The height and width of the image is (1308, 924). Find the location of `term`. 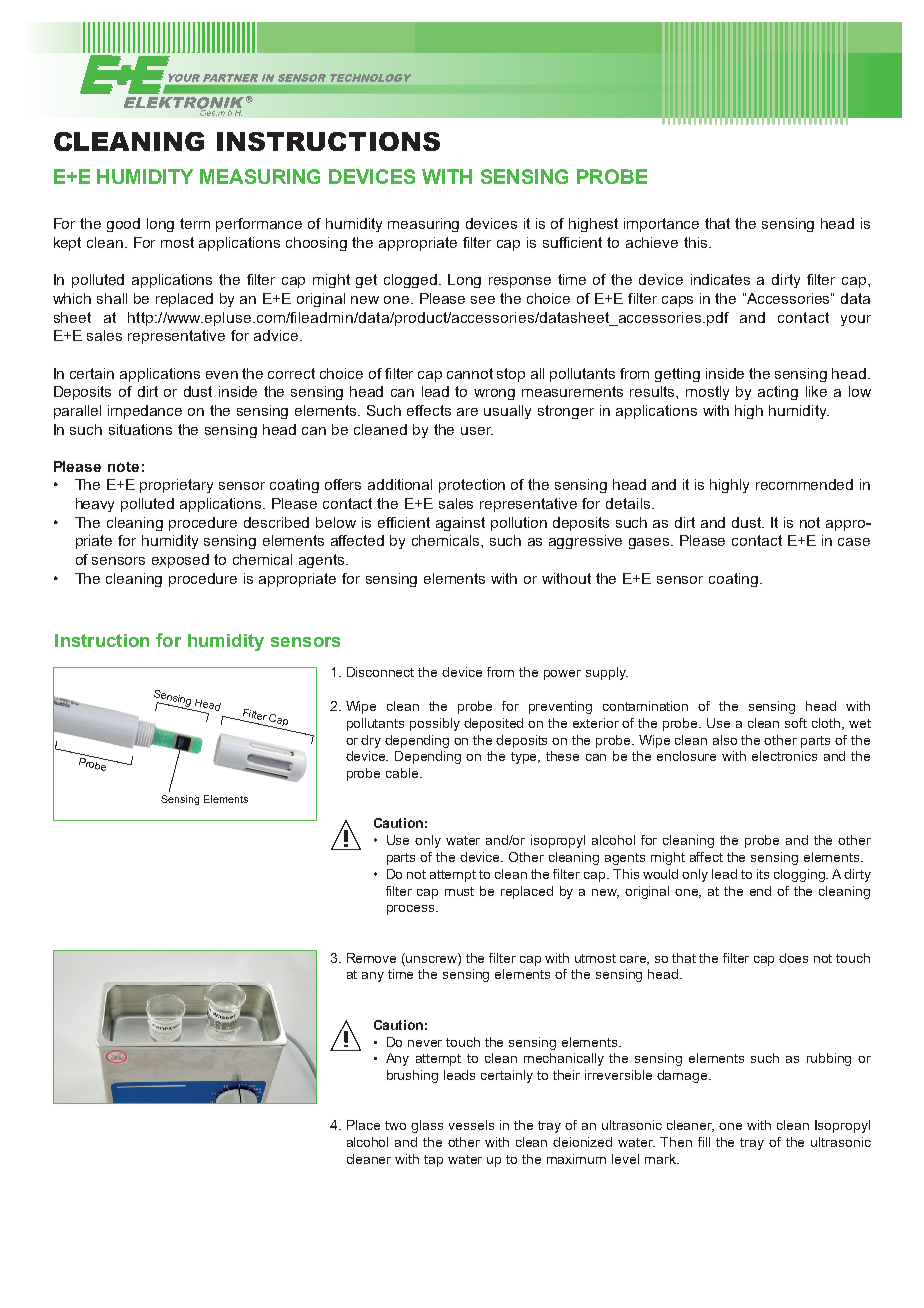

term is located at coordinates (195, 223).
